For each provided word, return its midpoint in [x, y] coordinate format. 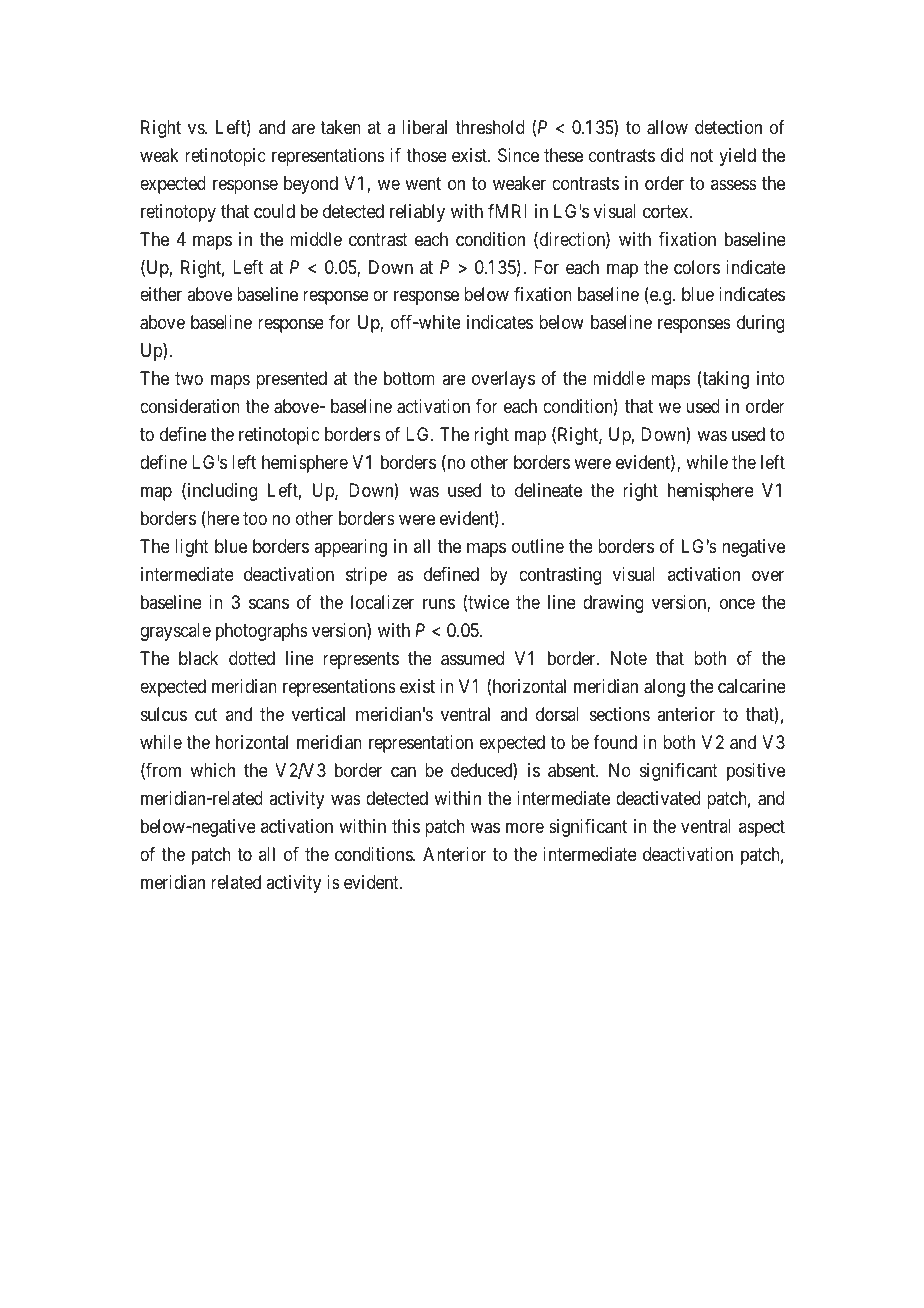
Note [629, 658]
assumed [472, 658]
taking [725, 380]
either [161, 294]
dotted [252, 658]
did [672, 155]
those [426, 155]
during [760, 324]
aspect [762, 828]
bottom [409, 378]
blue [231, 546]
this [406, 826]
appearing [350, 548]
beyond [311, 185]
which [212, 770]
